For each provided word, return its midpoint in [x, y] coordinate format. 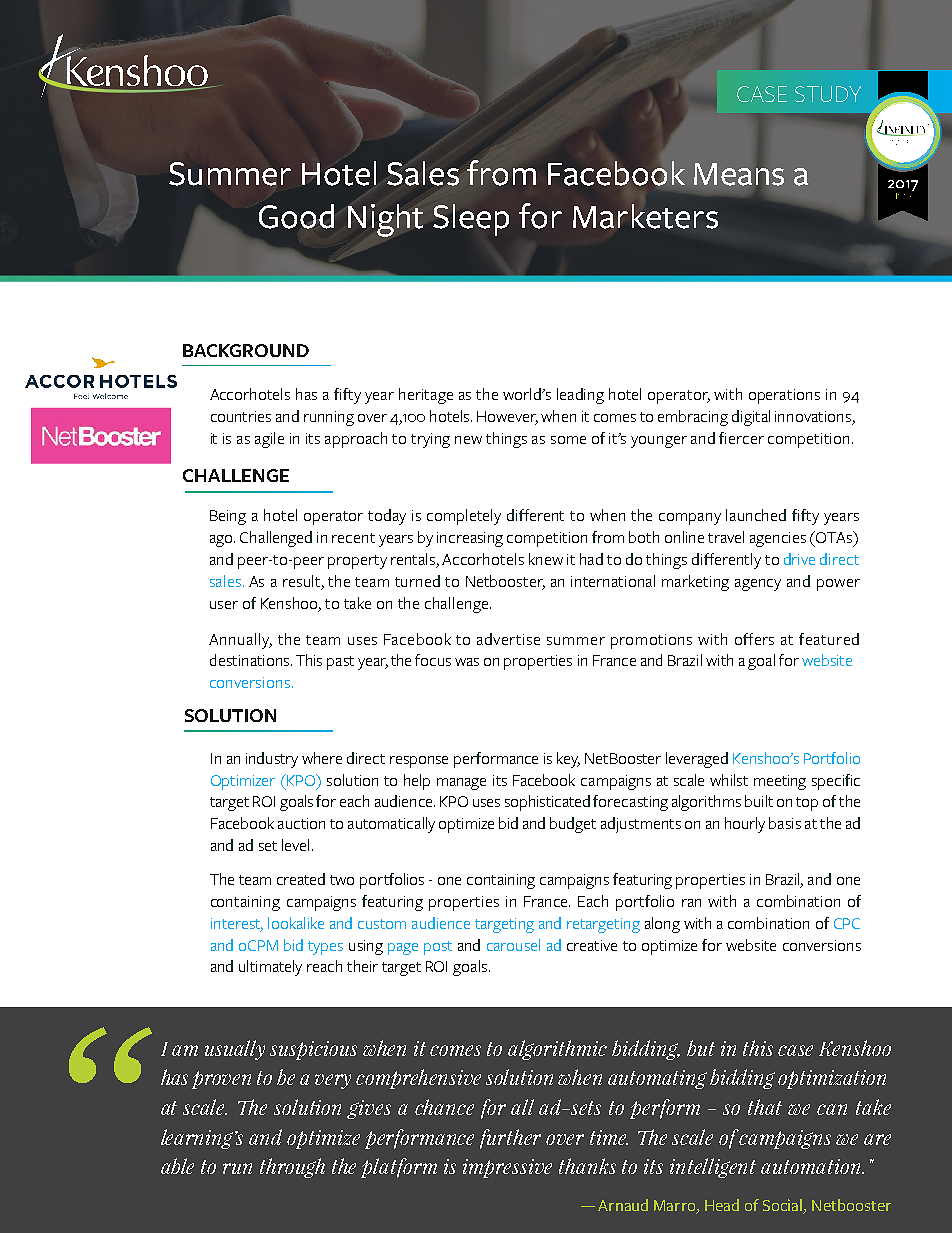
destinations [251, 660]
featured [829, 639]
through [292, 1168]
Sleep [471, 220]
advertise [508, 639]
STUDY [828, 94]
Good [296, 216]
